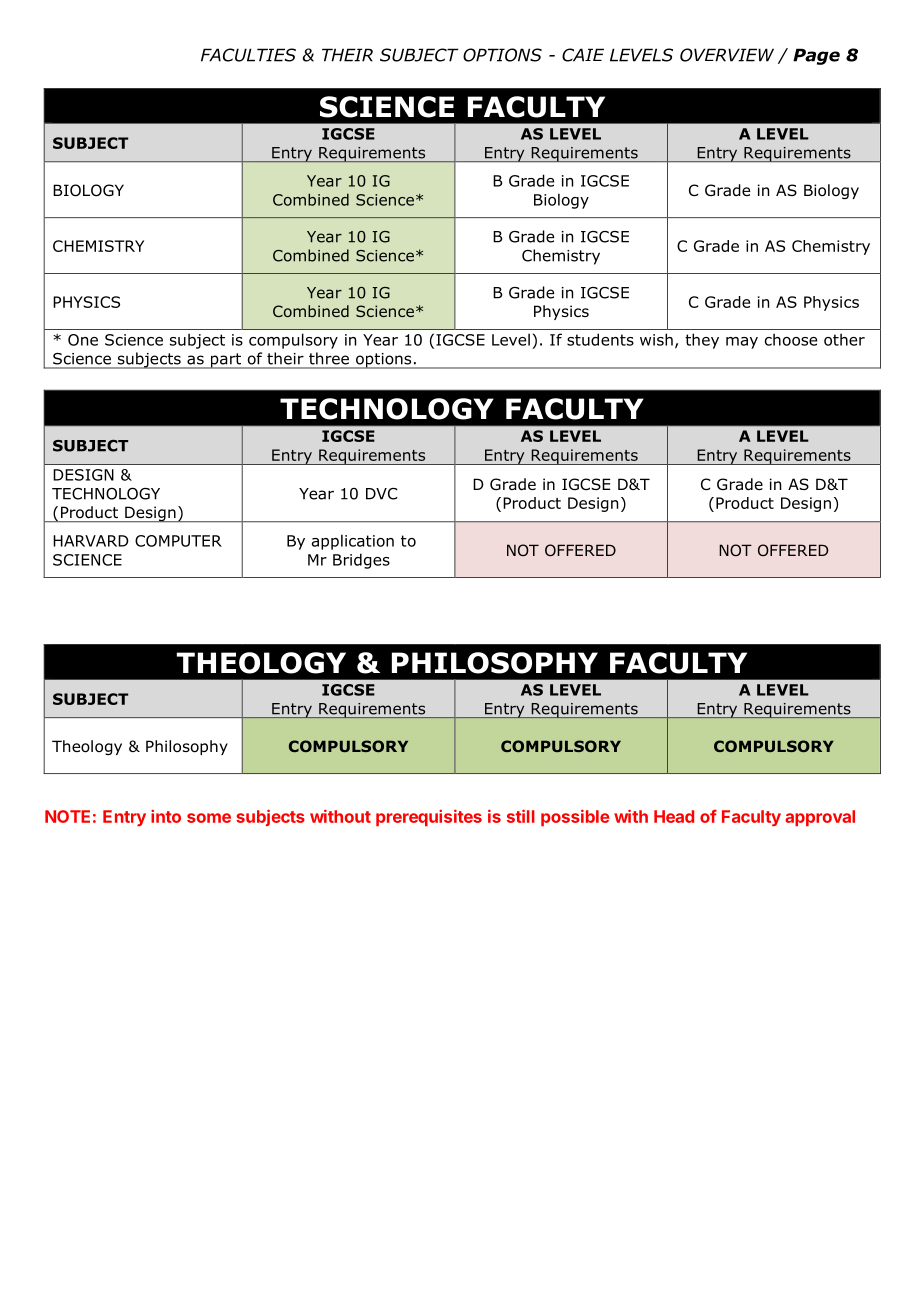 Image resolution: width=924 pixels, height=1308 pixels. What do you see at coordinates (83, 340) in the screenshot?
I see `One` at bounding box center [83, 340].
